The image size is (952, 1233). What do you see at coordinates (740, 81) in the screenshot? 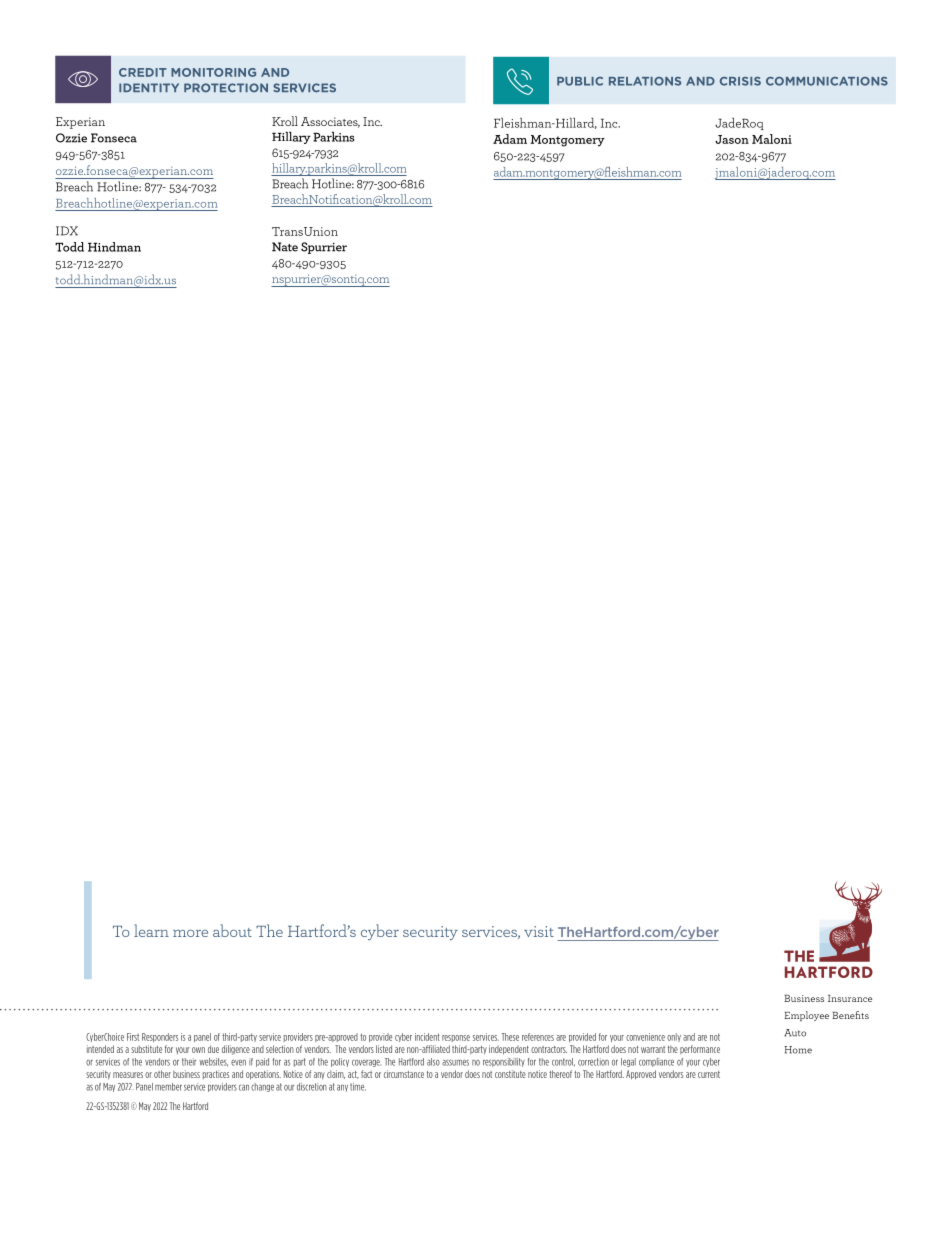
I see `CRISIS` at bounding box center [740, 81].
